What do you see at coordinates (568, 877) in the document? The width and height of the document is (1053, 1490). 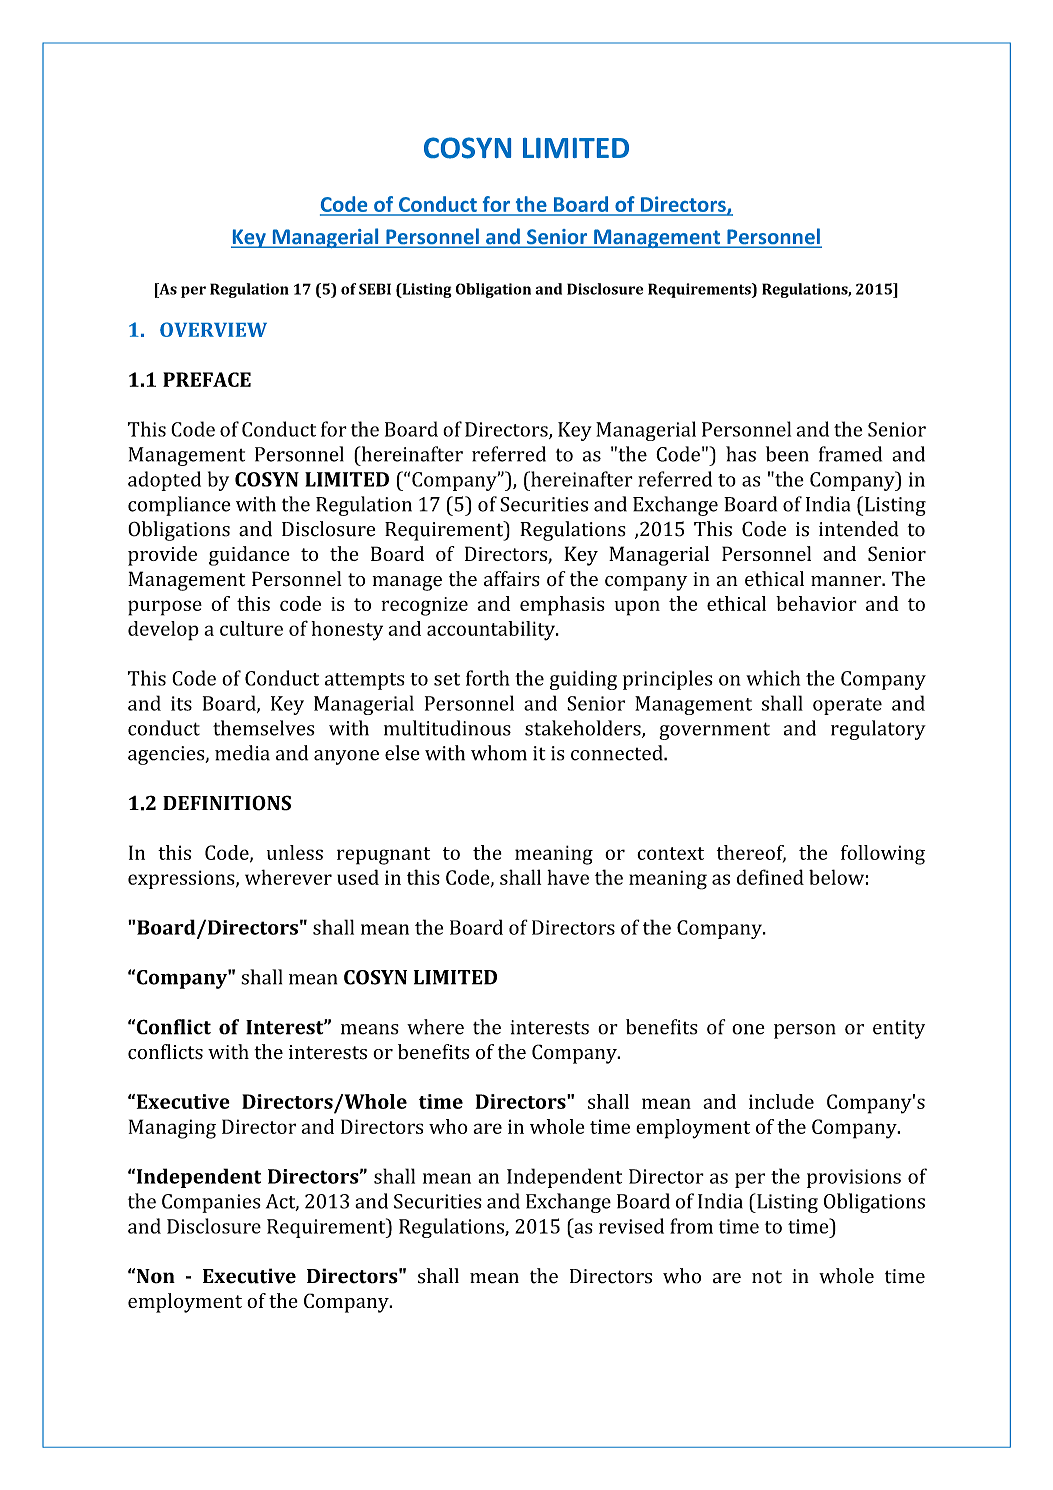 I see `have` at bounding box center [568, 877].
